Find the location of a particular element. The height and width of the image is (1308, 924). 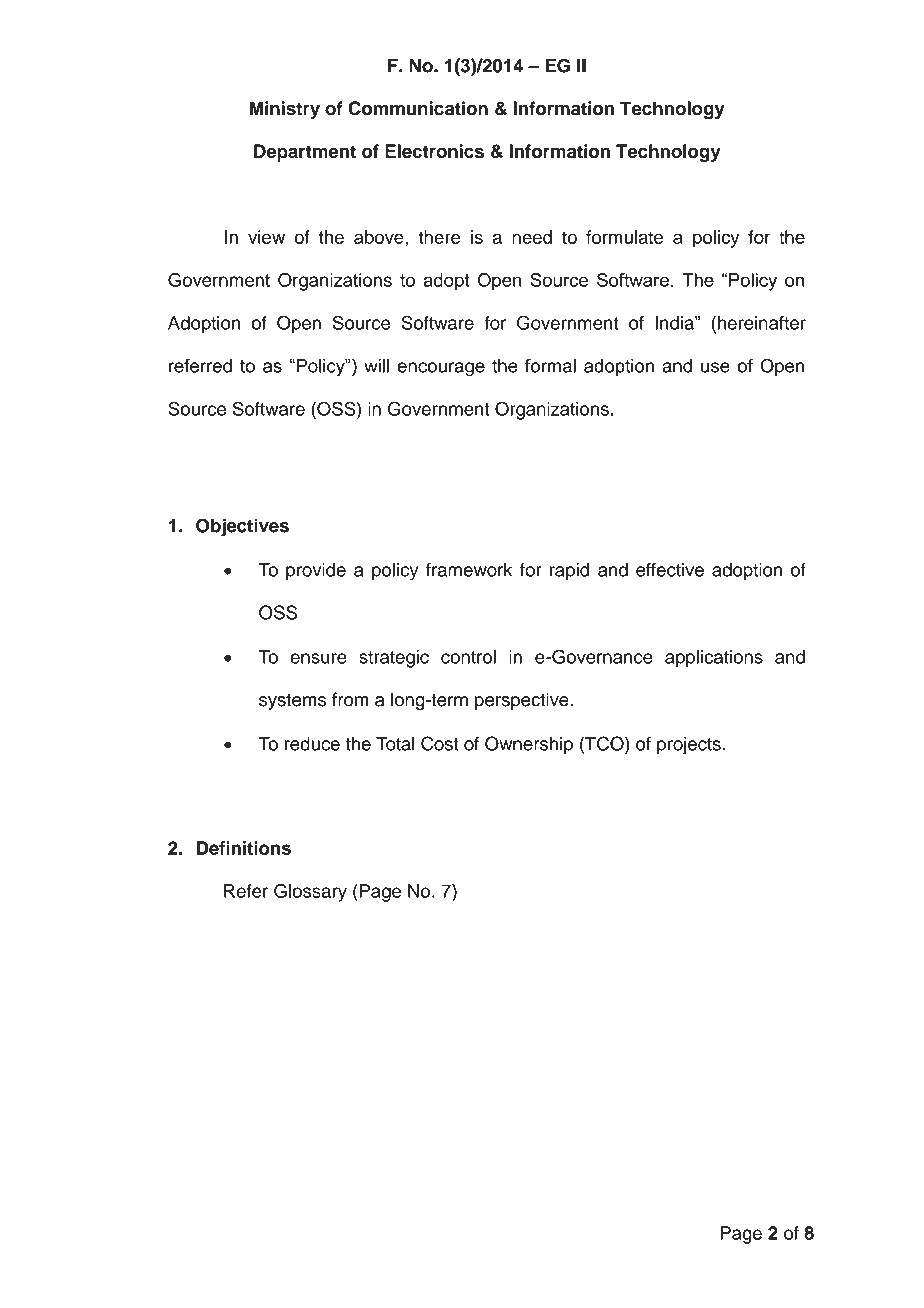

effective is located at coordinates (670, 569).
